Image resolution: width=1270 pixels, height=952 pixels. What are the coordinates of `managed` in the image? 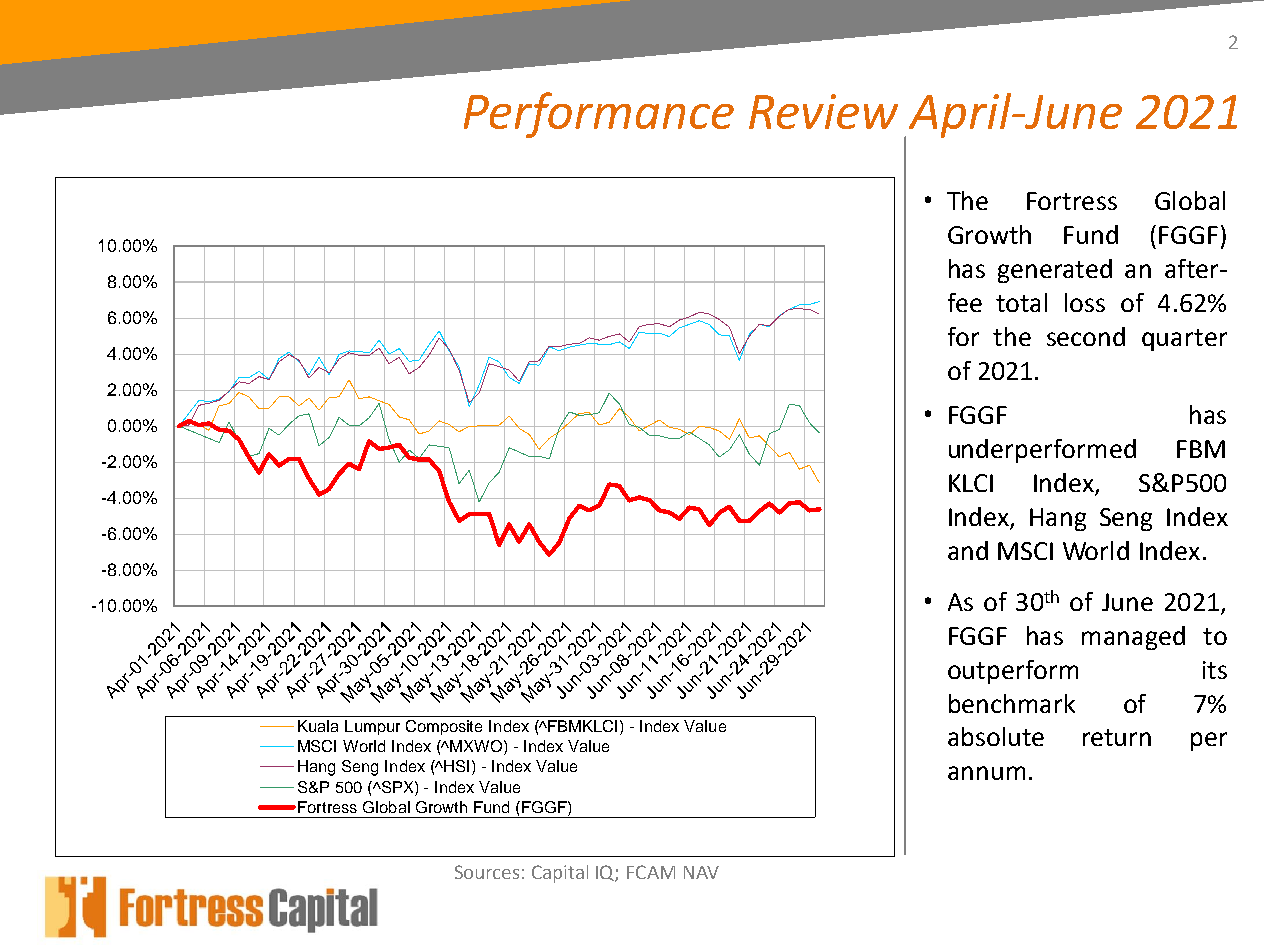 It's located at (1133, 638).
